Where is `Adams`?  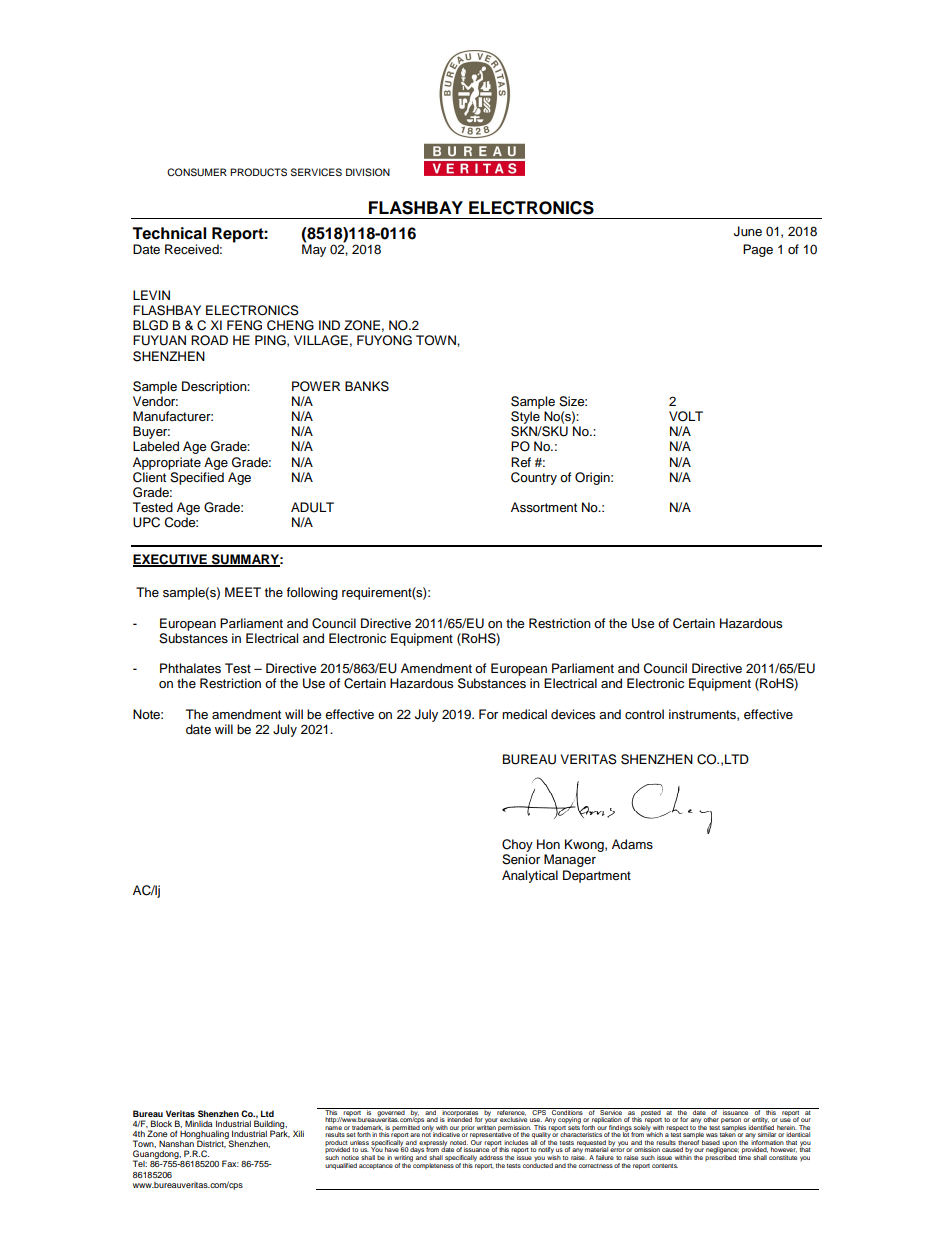
Adams is located at coordinates (632, 844).
